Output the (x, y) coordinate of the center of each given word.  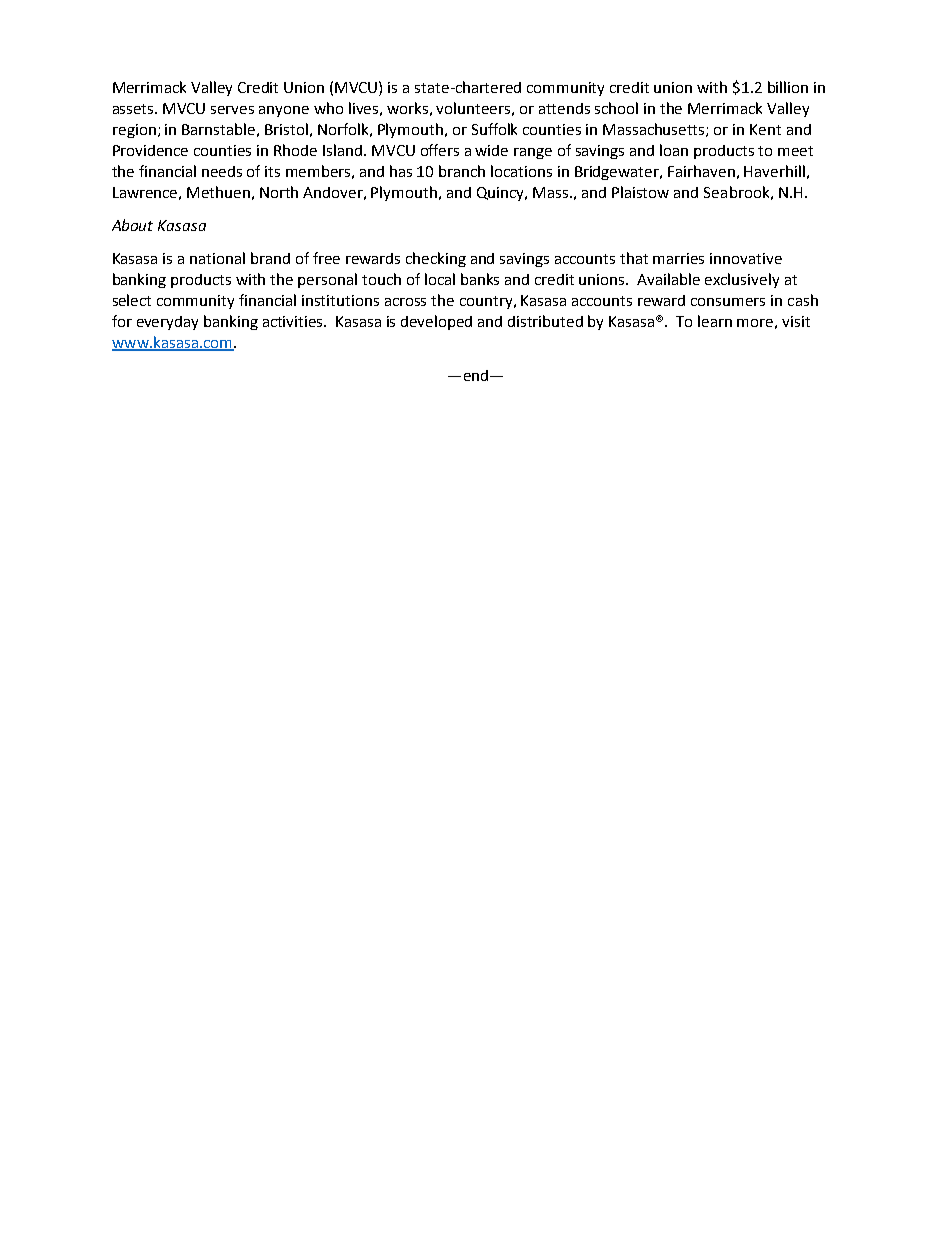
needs (222, 171)
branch (462, 171)
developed (436, 322)
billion (788, 87)
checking (436, 259)
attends (564, 108)
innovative (746, 258)
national (217, 258)
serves (232, 110)
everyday (167, 323)
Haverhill (774, 171)
